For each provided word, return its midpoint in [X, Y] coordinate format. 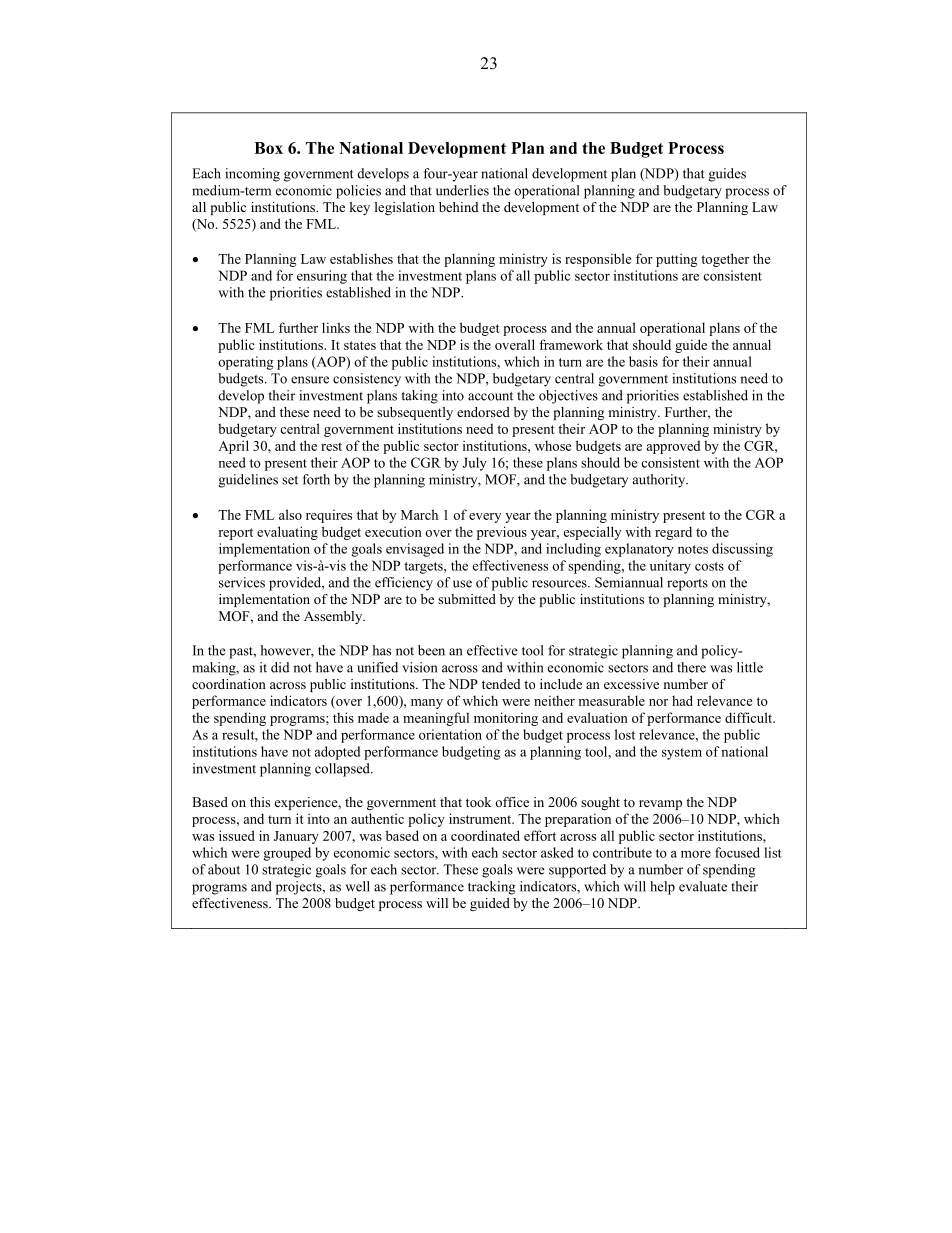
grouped [287, 854]
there [691, 667]
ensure [310, 380]
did [280, 667]
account [490, 396]
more [696, 854]
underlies [462, 190]
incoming [252, 175]
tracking [491, 888]
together [725, 260]
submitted [467, 599]
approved [673, 447]
